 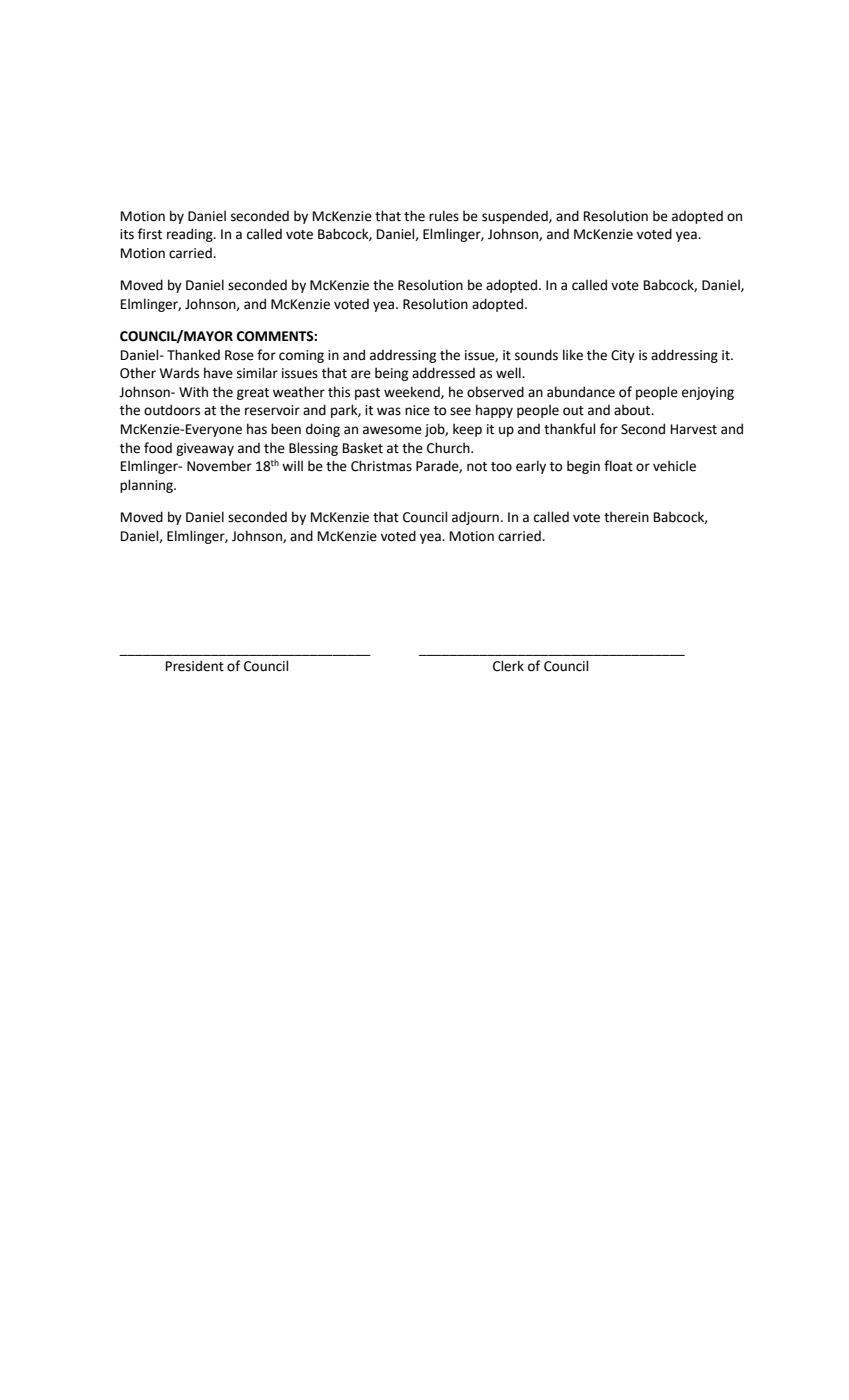 What do you see at coordinates (449, 448) in the document?
I see `Church` at bounding box center [449, 448].
